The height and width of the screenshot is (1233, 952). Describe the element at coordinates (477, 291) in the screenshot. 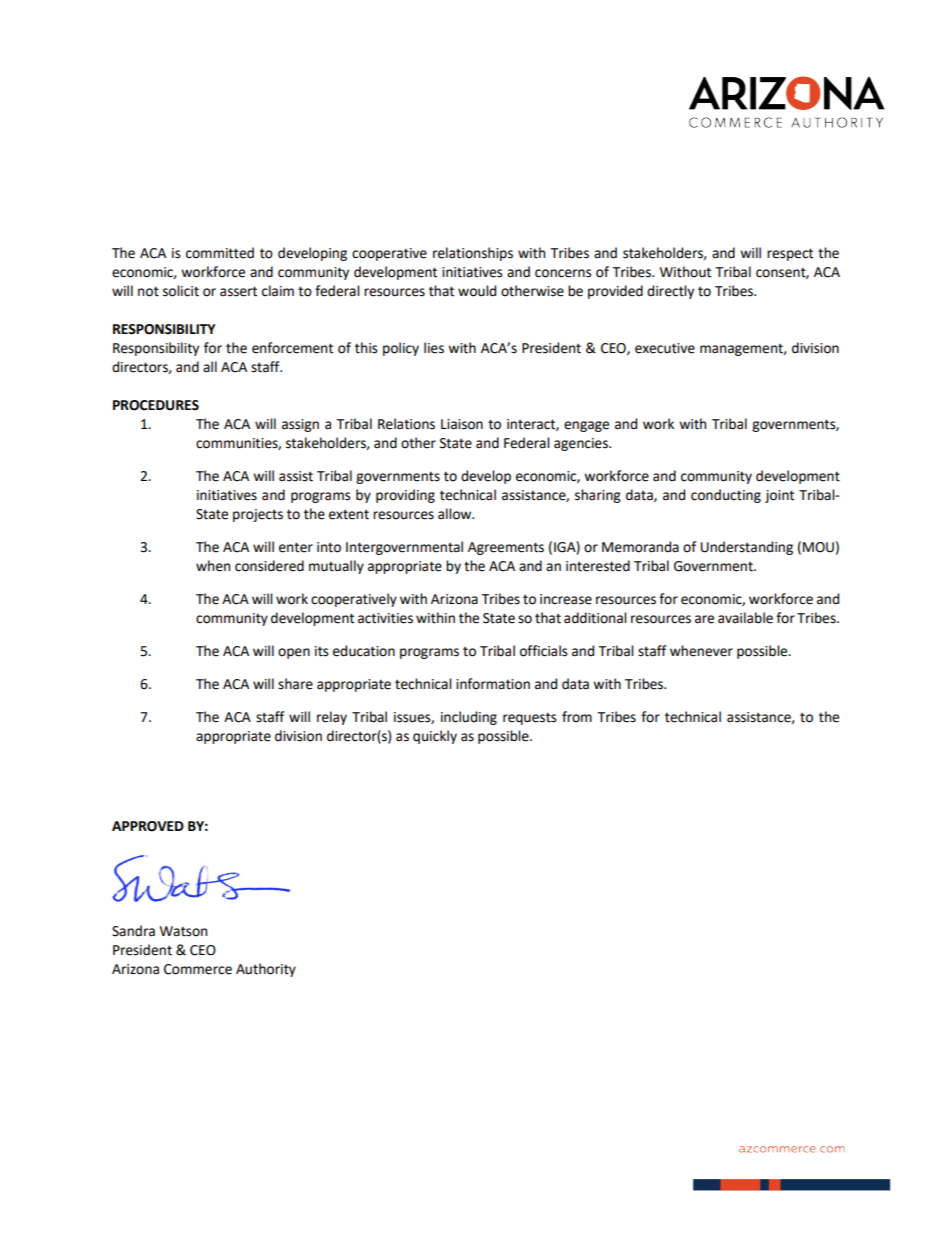

I see `would` at that location.
